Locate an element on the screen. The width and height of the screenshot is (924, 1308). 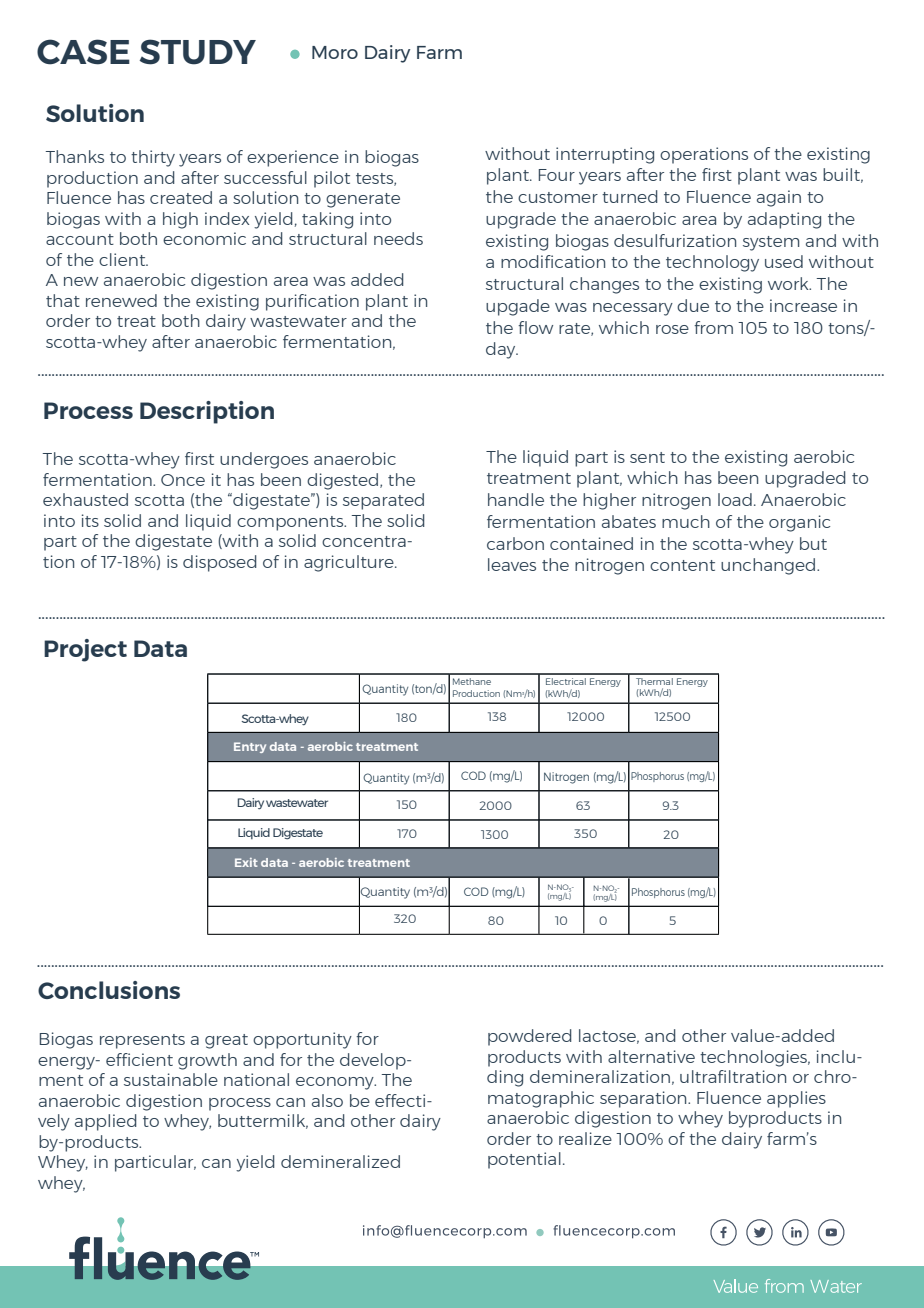
leaves is located at coordinates (512, 564).
